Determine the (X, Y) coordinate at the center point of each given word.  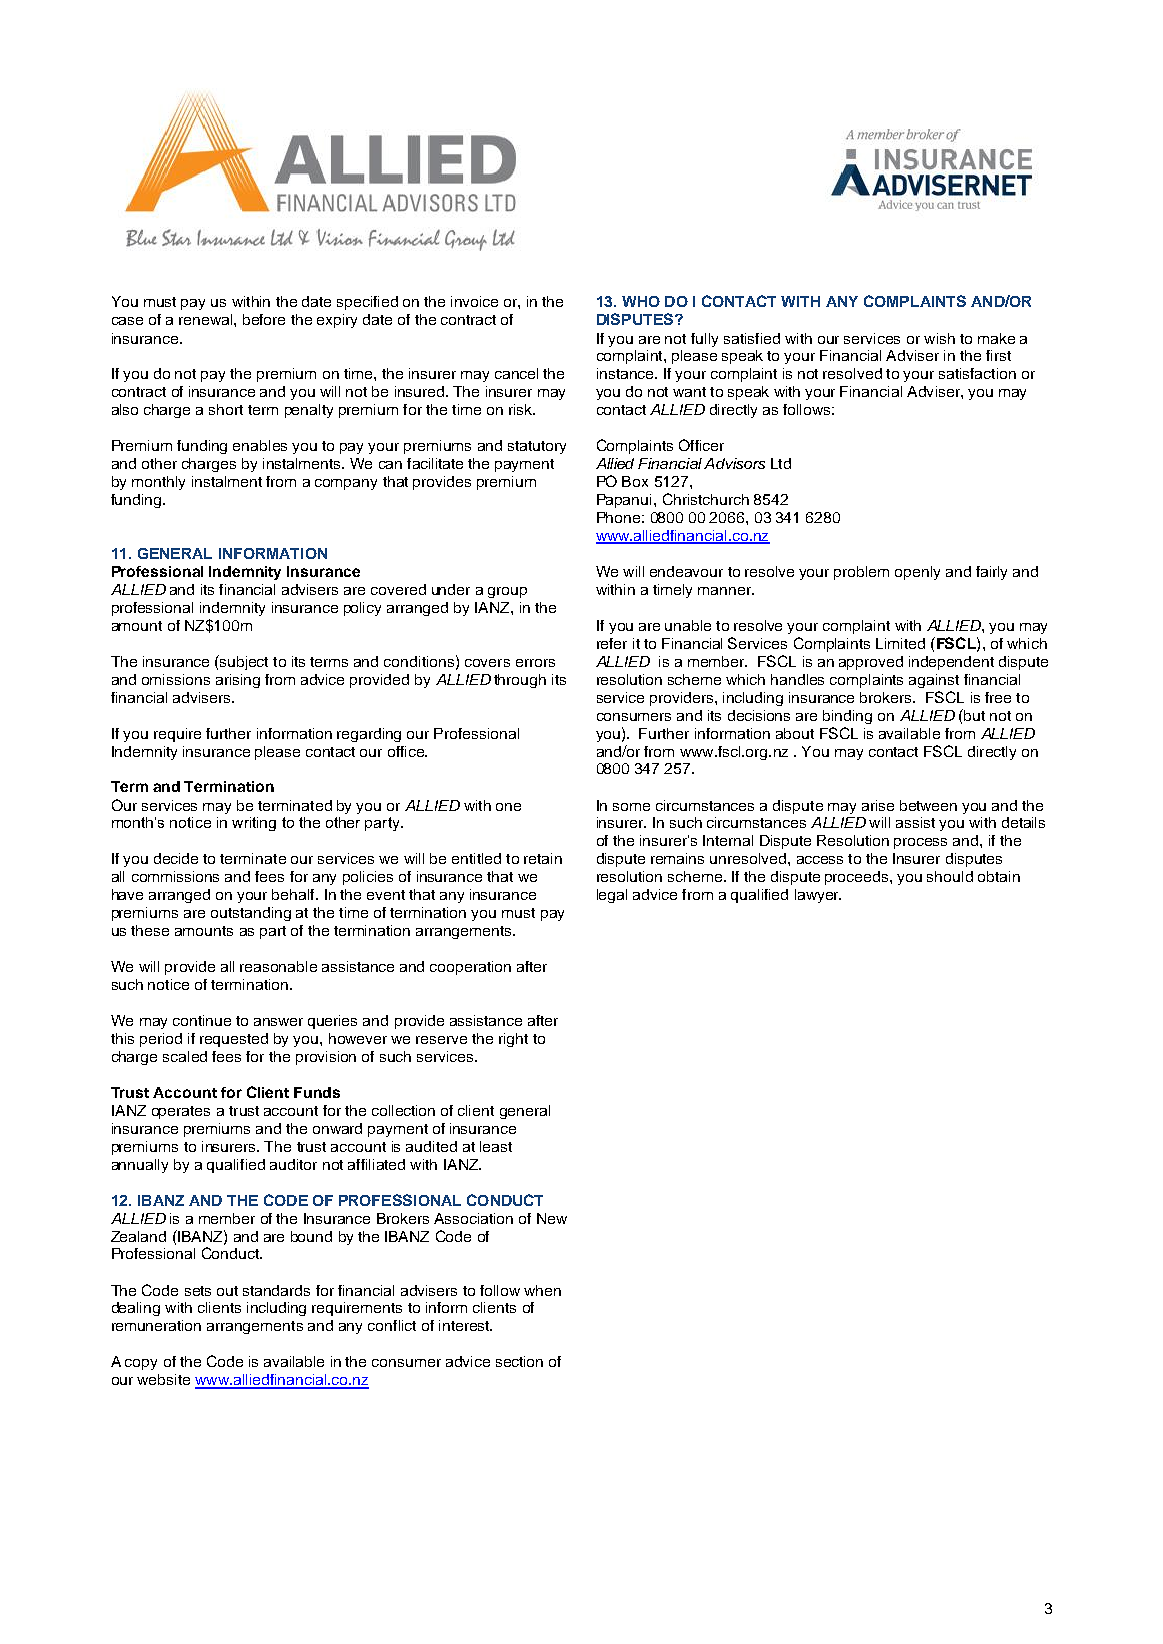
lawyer (818, 896)
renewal (207, 319)
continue (202, 1020)
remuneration (156, 1325)
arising (238, 681)
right (513, 1040)
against (934, 681)
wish (939, 338)
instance (626, 373)
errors (535, 663)
